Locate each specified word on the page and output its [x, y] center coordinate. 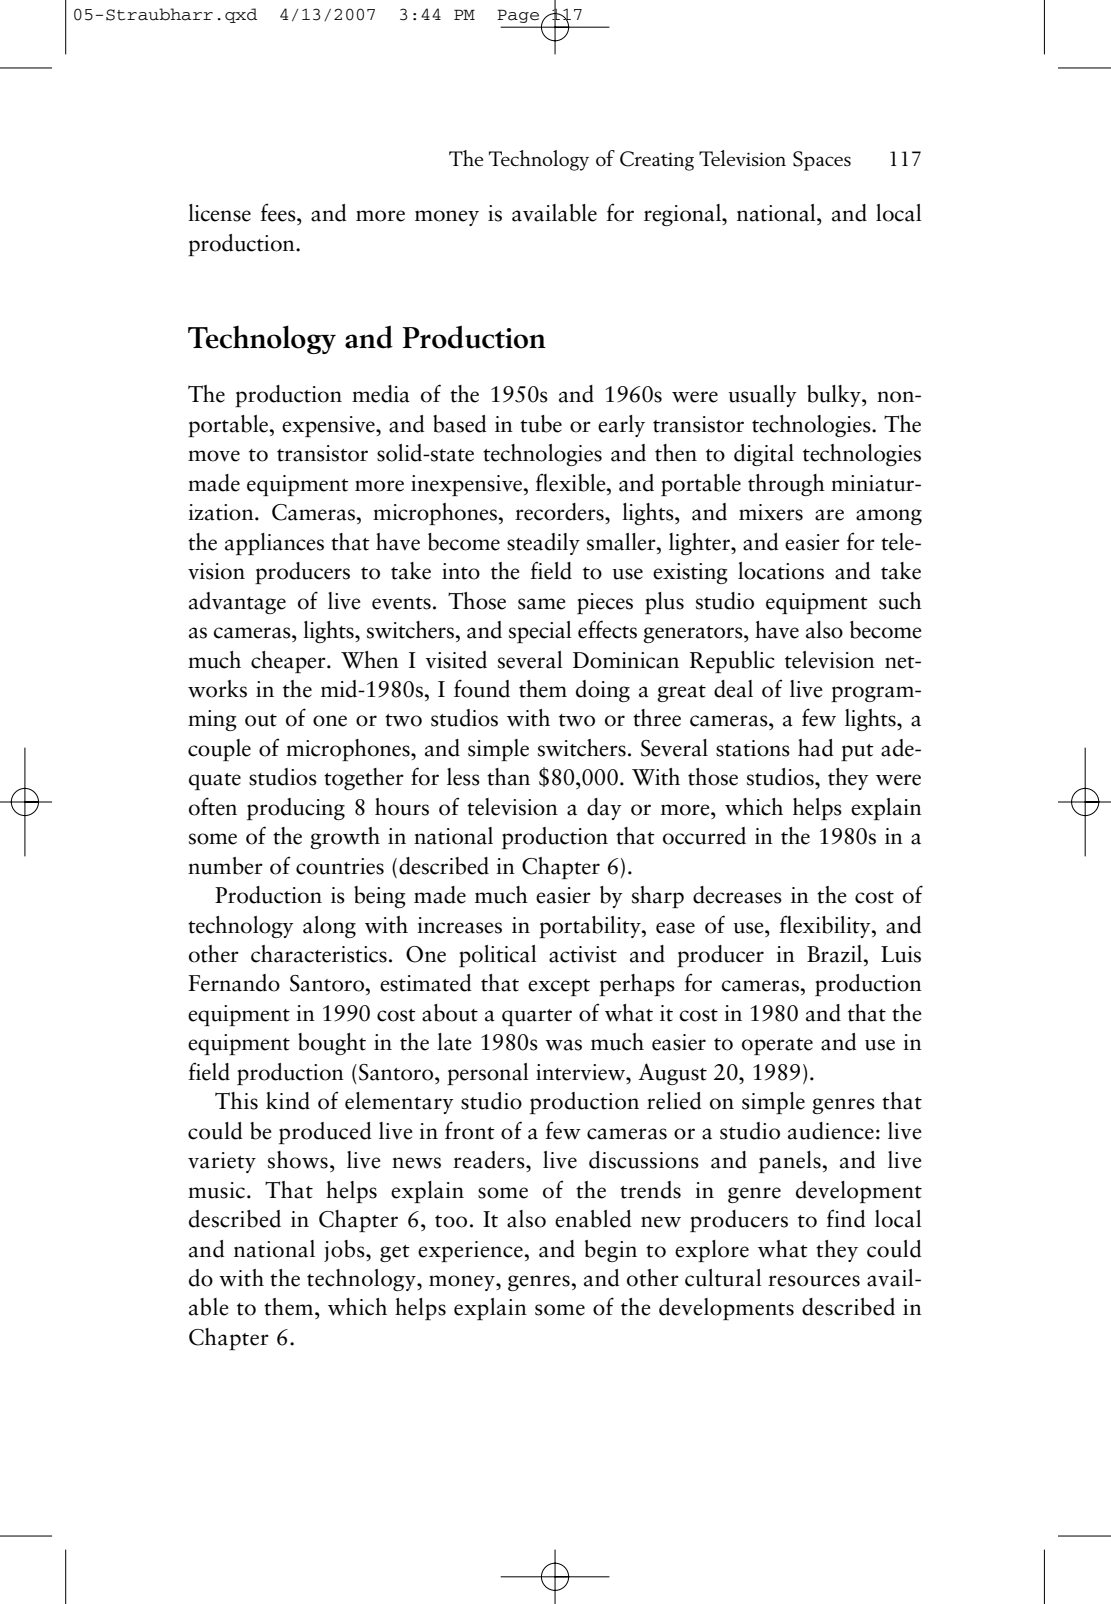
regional [684, 215]
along [329, 927]
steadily [543, 544]
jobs [345, 1251]
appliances [274, 544]
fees [279, 212]
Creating [657, 161]
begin [611, 1251]
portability [591, 927]
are [829, 515]
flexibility [826, 926]
